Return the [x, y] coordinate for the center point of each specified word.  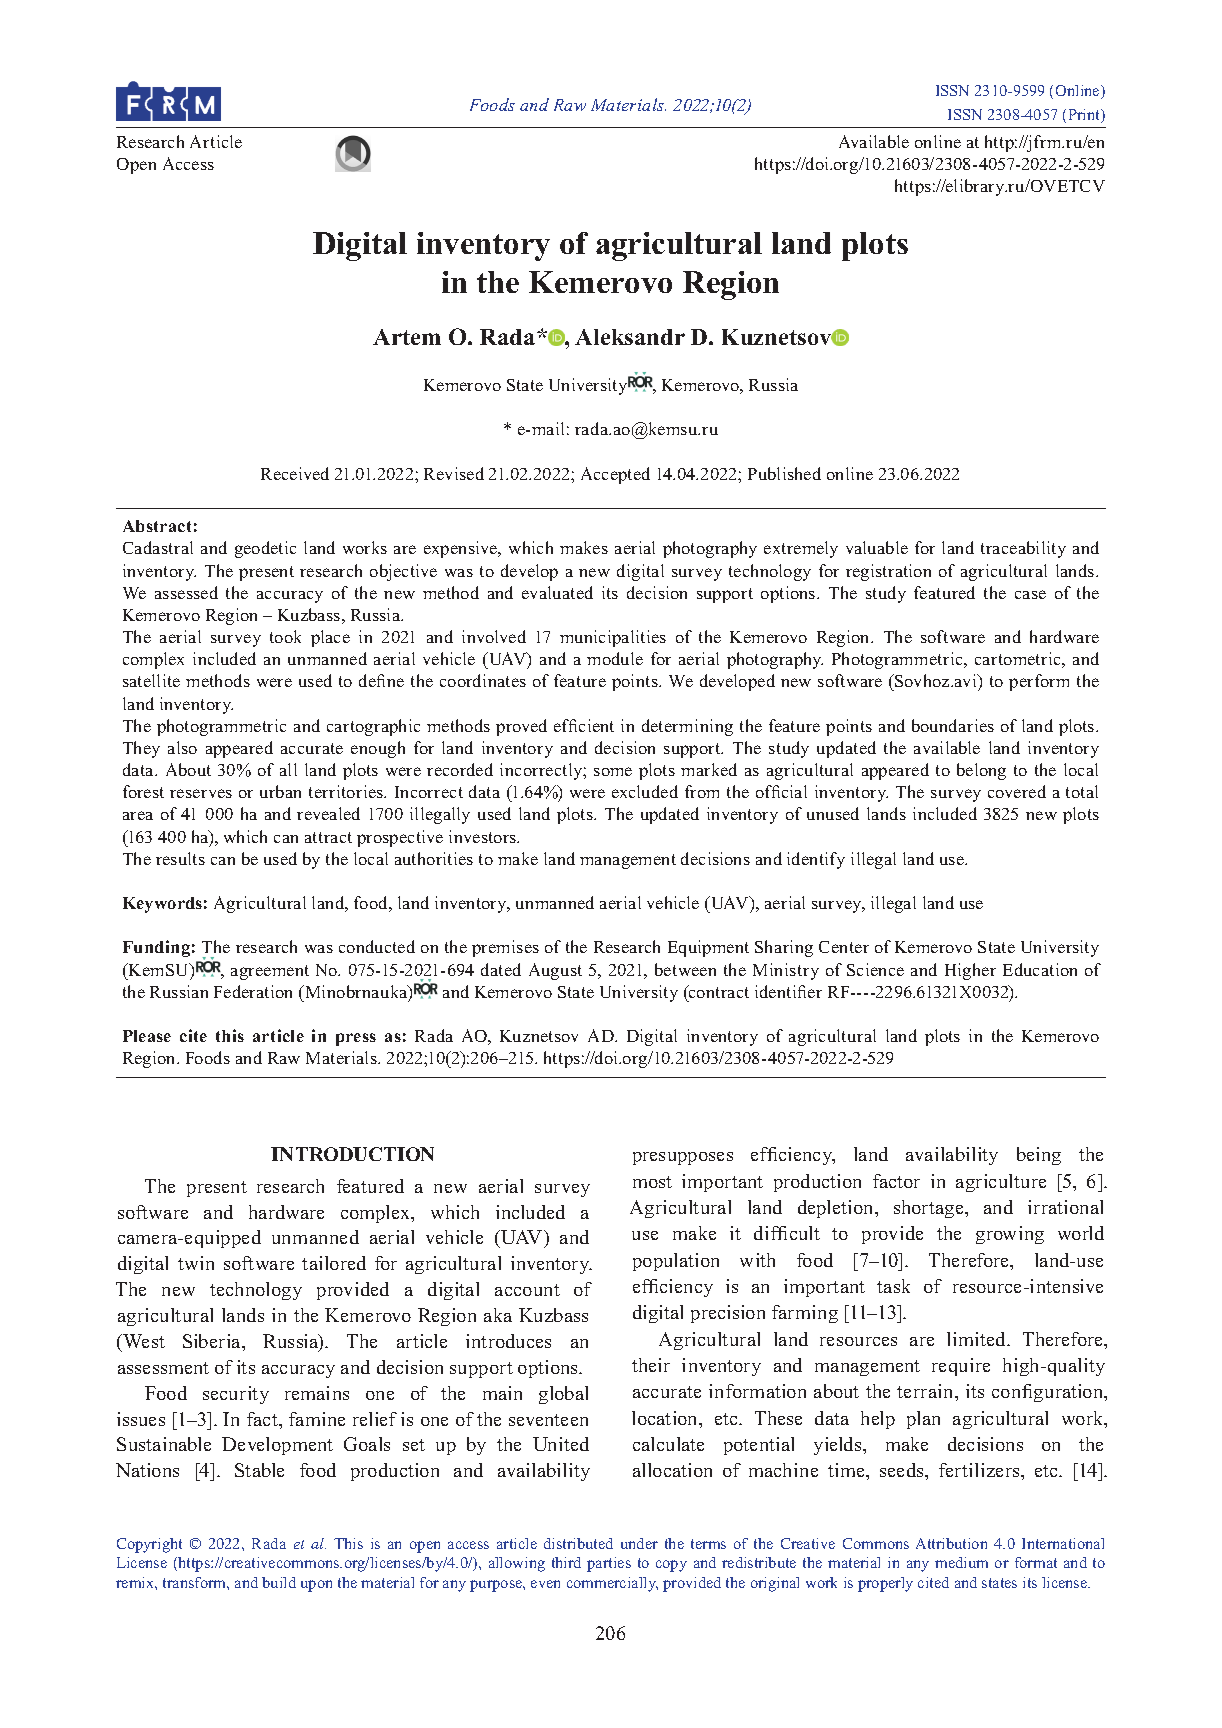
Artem [407, 337]
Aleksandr [630, 337]
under [639, 1543]
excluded [645, 791]
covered [1017, 791]
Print [1086, 116]
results [180, 858]
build [279, 1582]
